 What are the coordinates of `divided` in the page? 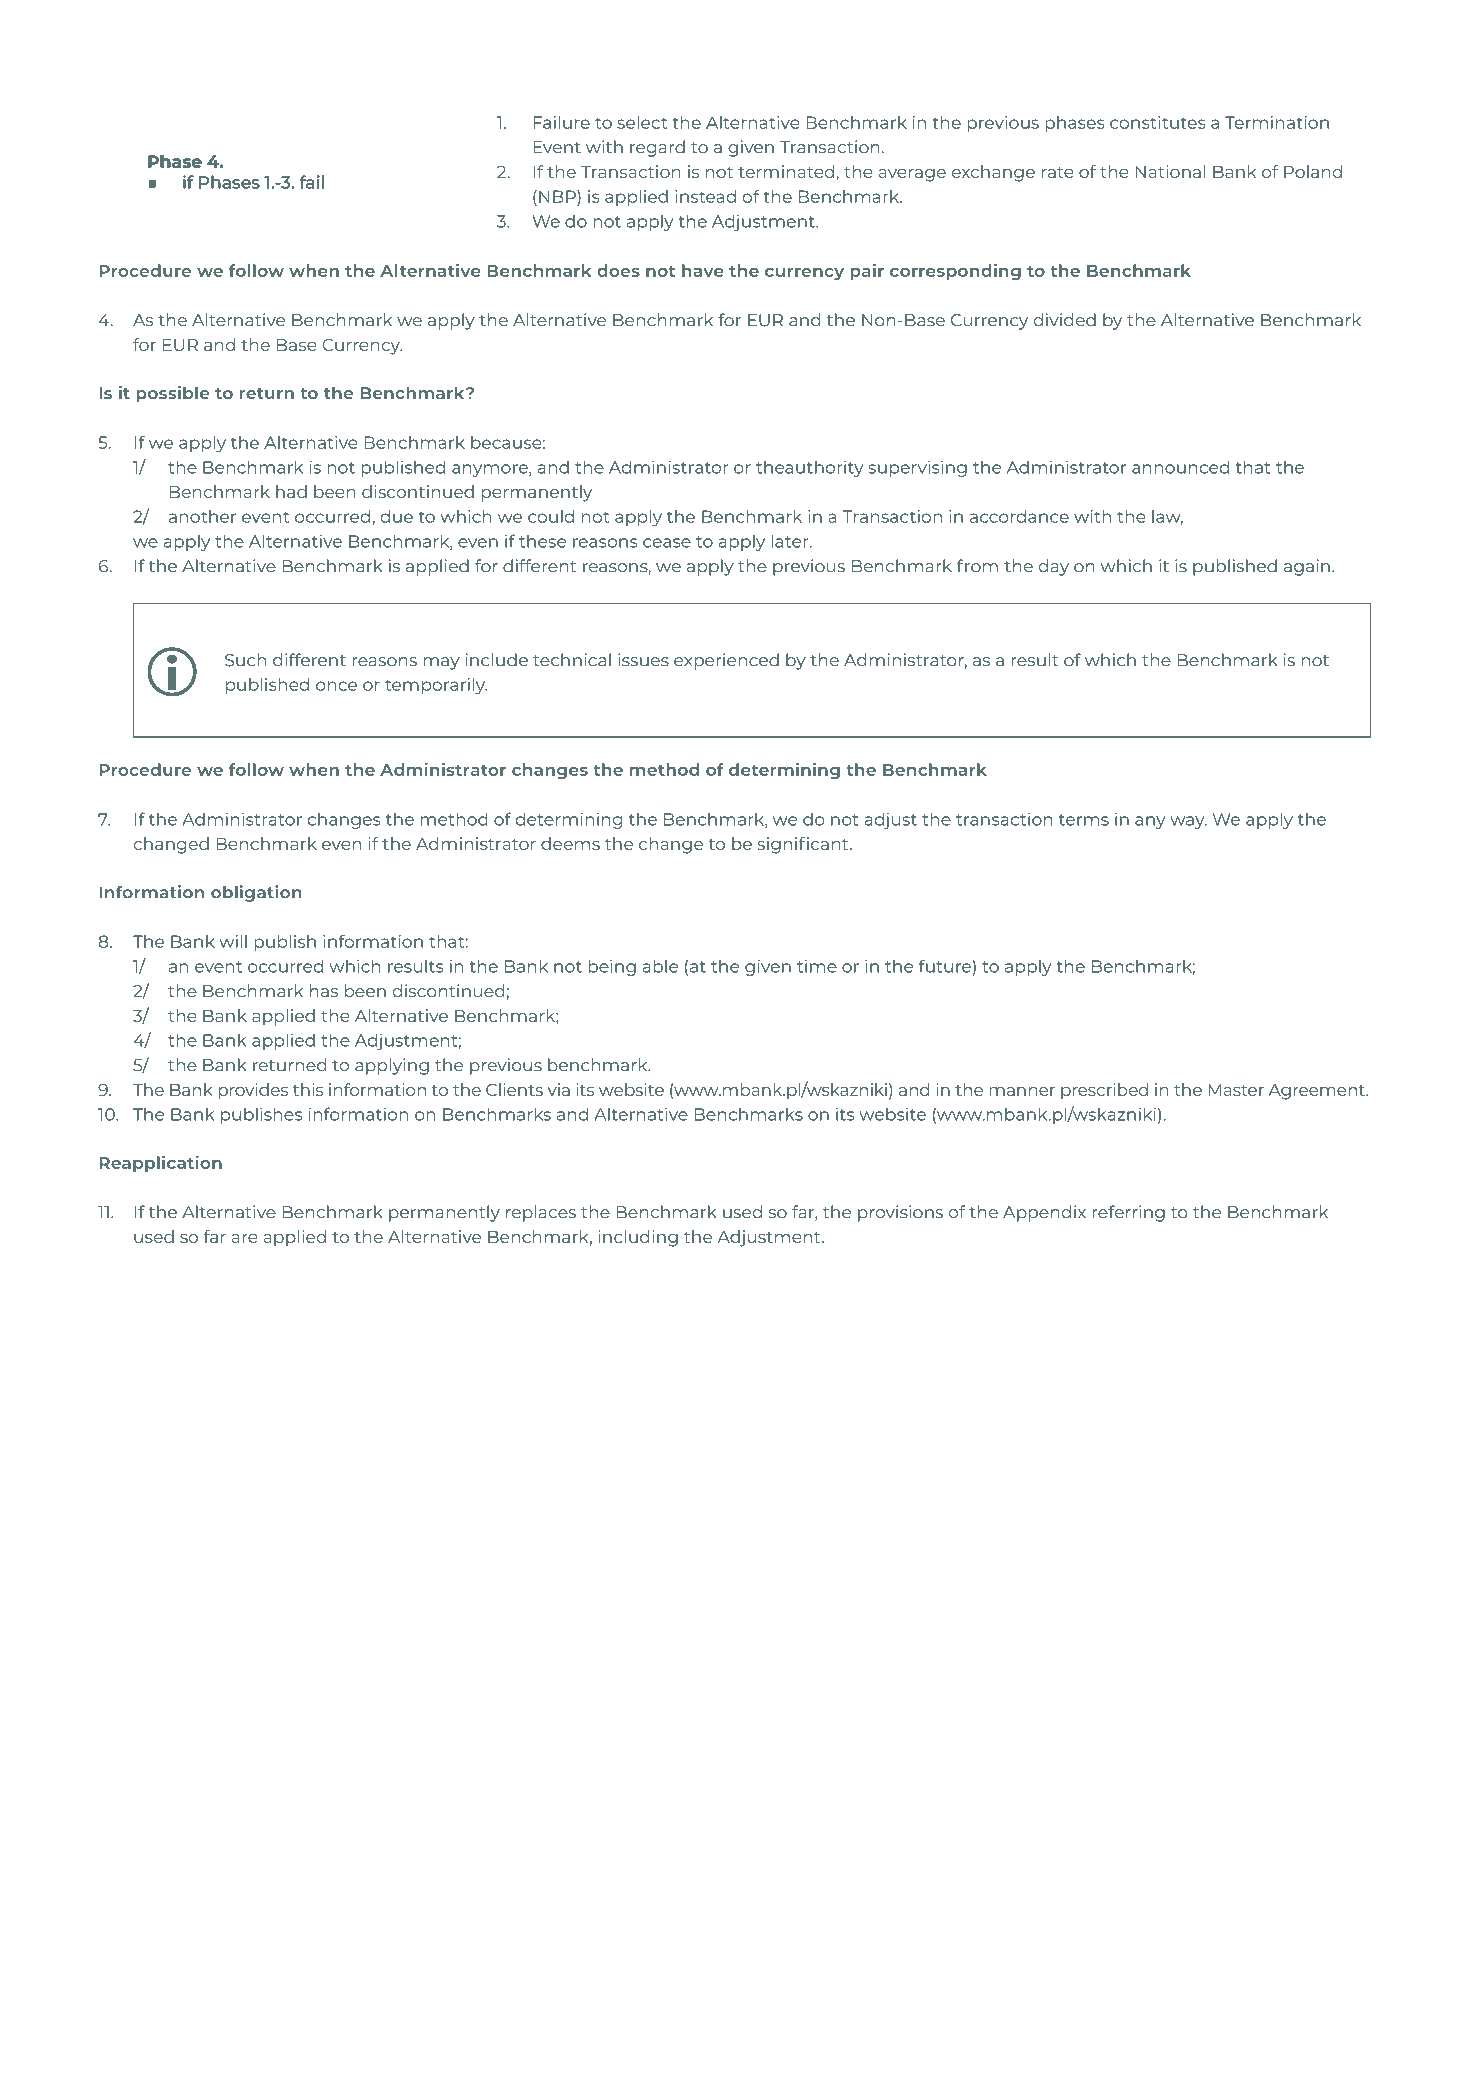 It's located at (1065, 320).
